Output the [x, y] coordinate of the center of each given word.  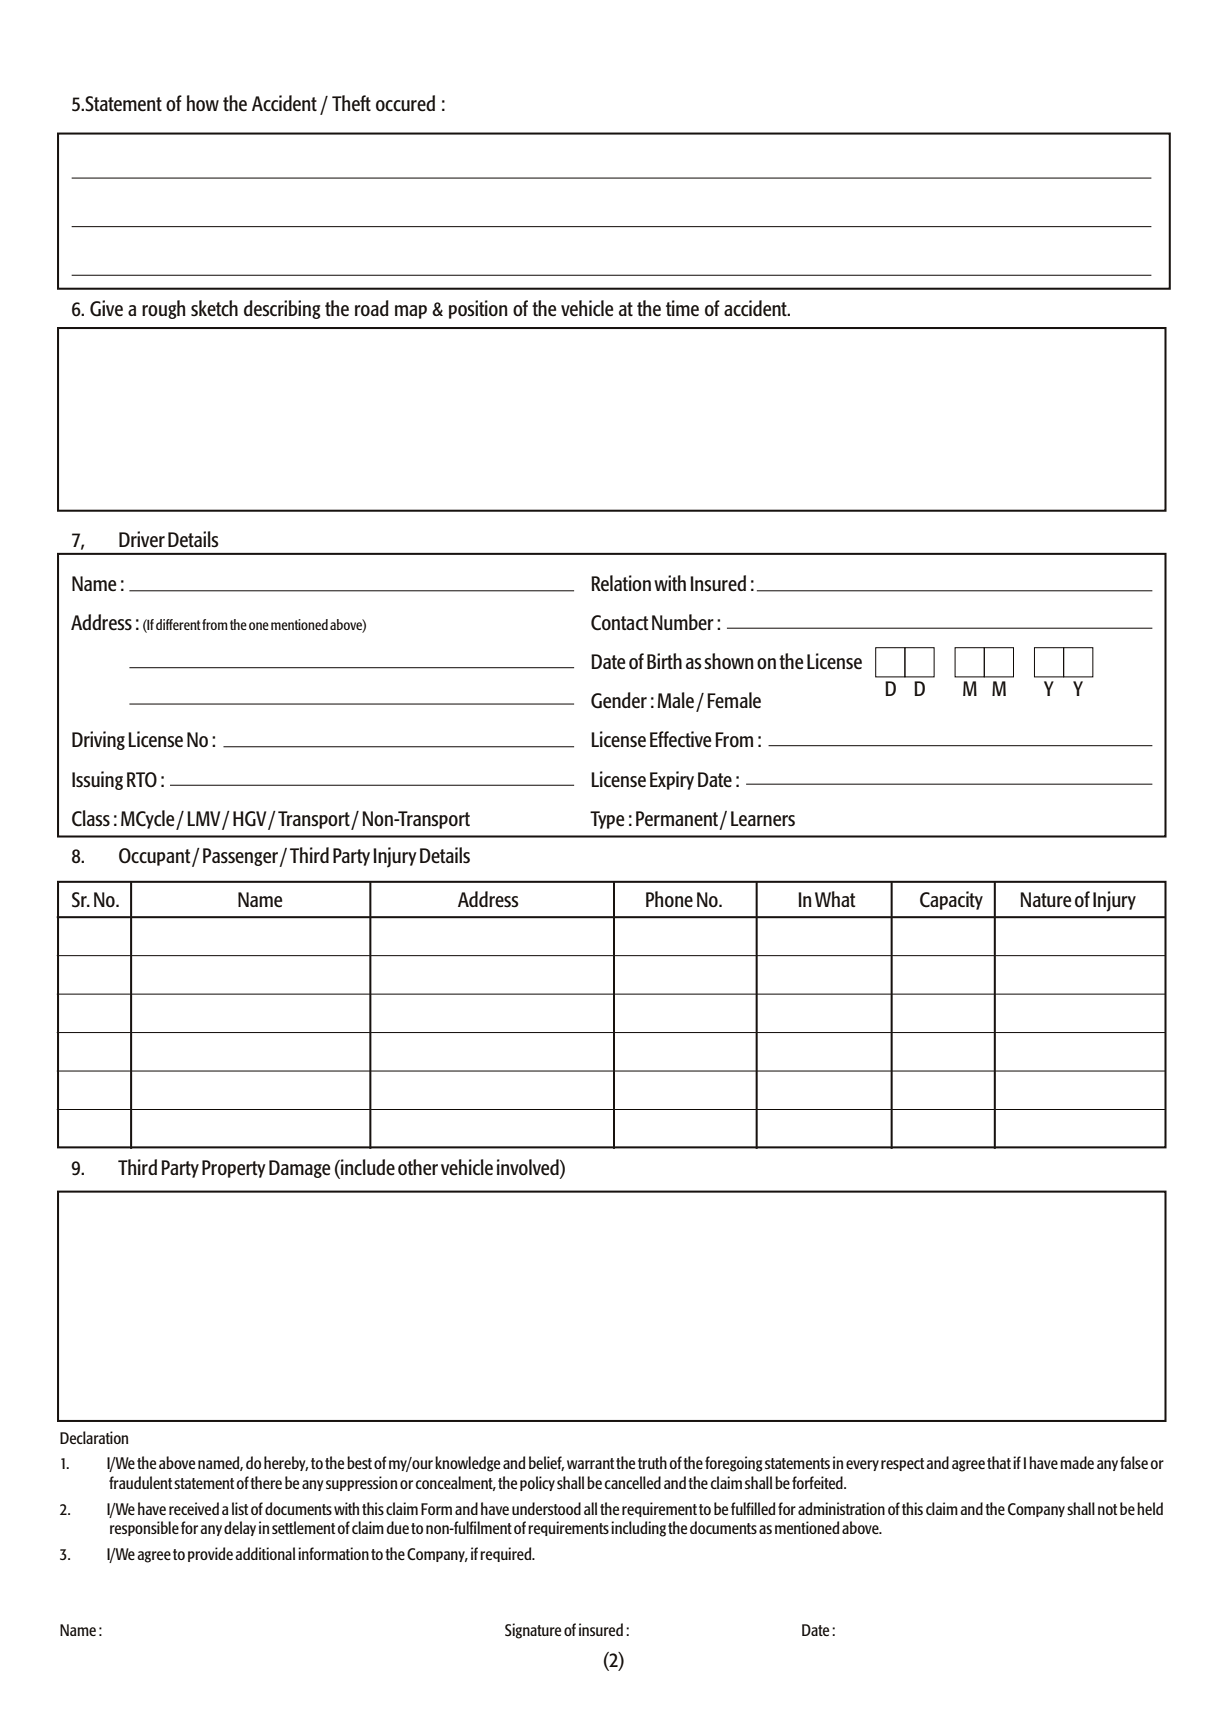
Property [234, 1169]
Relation [621, 583]
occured [405, 103]
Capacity [951, 900]
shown [729, 661]
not [1107, 1509]
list [240, 1508]
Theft [351, 103]
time [682, 308]
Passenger [241, 857]
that [999, 1462]
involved [529, 1168]
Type [607, 820]
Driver [142, 539]
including [638, 1529]
